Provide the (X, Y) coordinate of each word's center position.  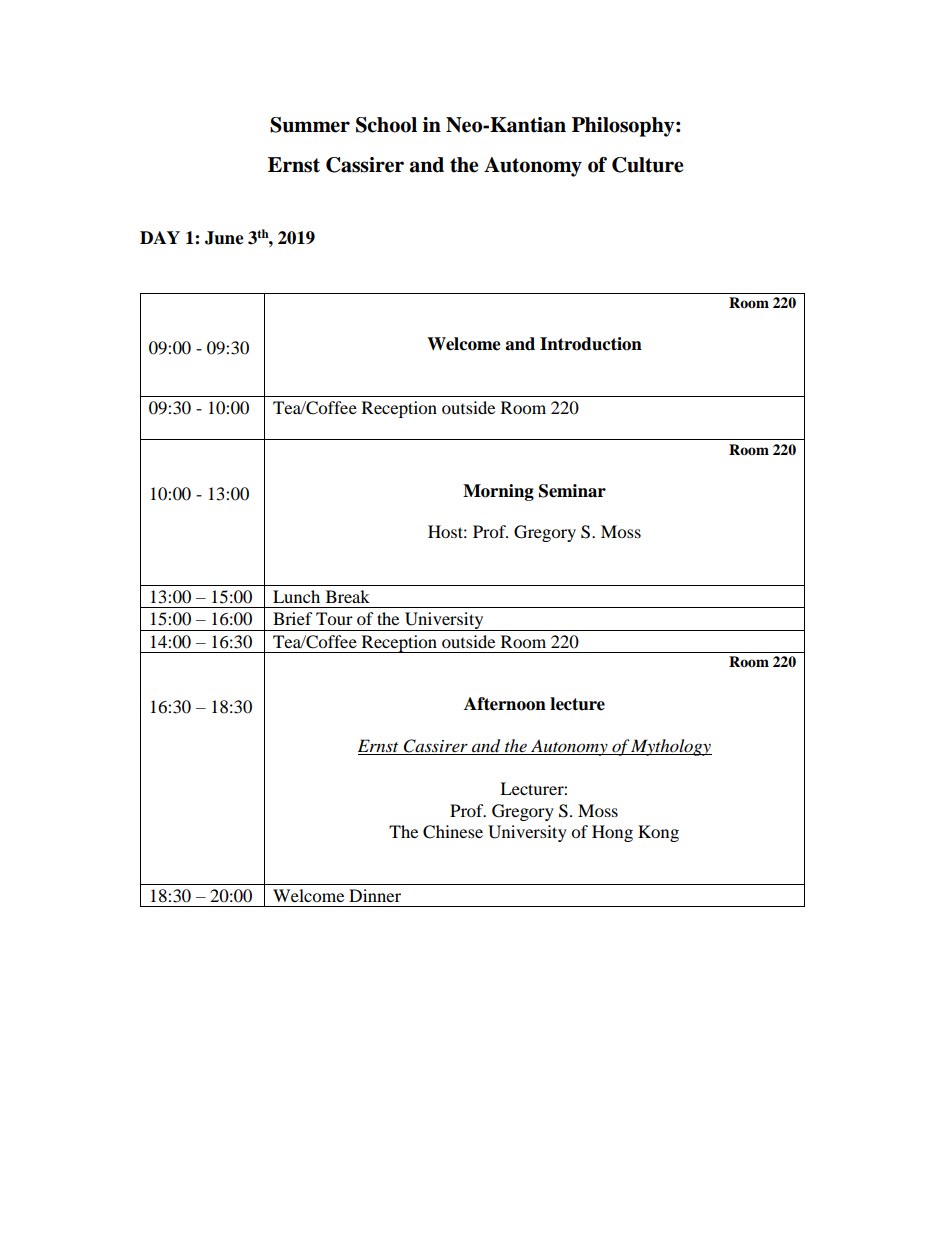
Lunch (296, 596)
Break (348, 596)
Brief (293, 618)
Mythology (671, 747)
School (386, 125)
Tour (334, 618)
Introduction (591, 344)
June (224, 238)
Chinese (453, 832)
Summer (310, 125)
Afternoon (505, 704)
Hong (612, 833)
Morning (498, 492)
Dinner (375, 895)
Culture (648, 165)
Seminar (572, 491)
